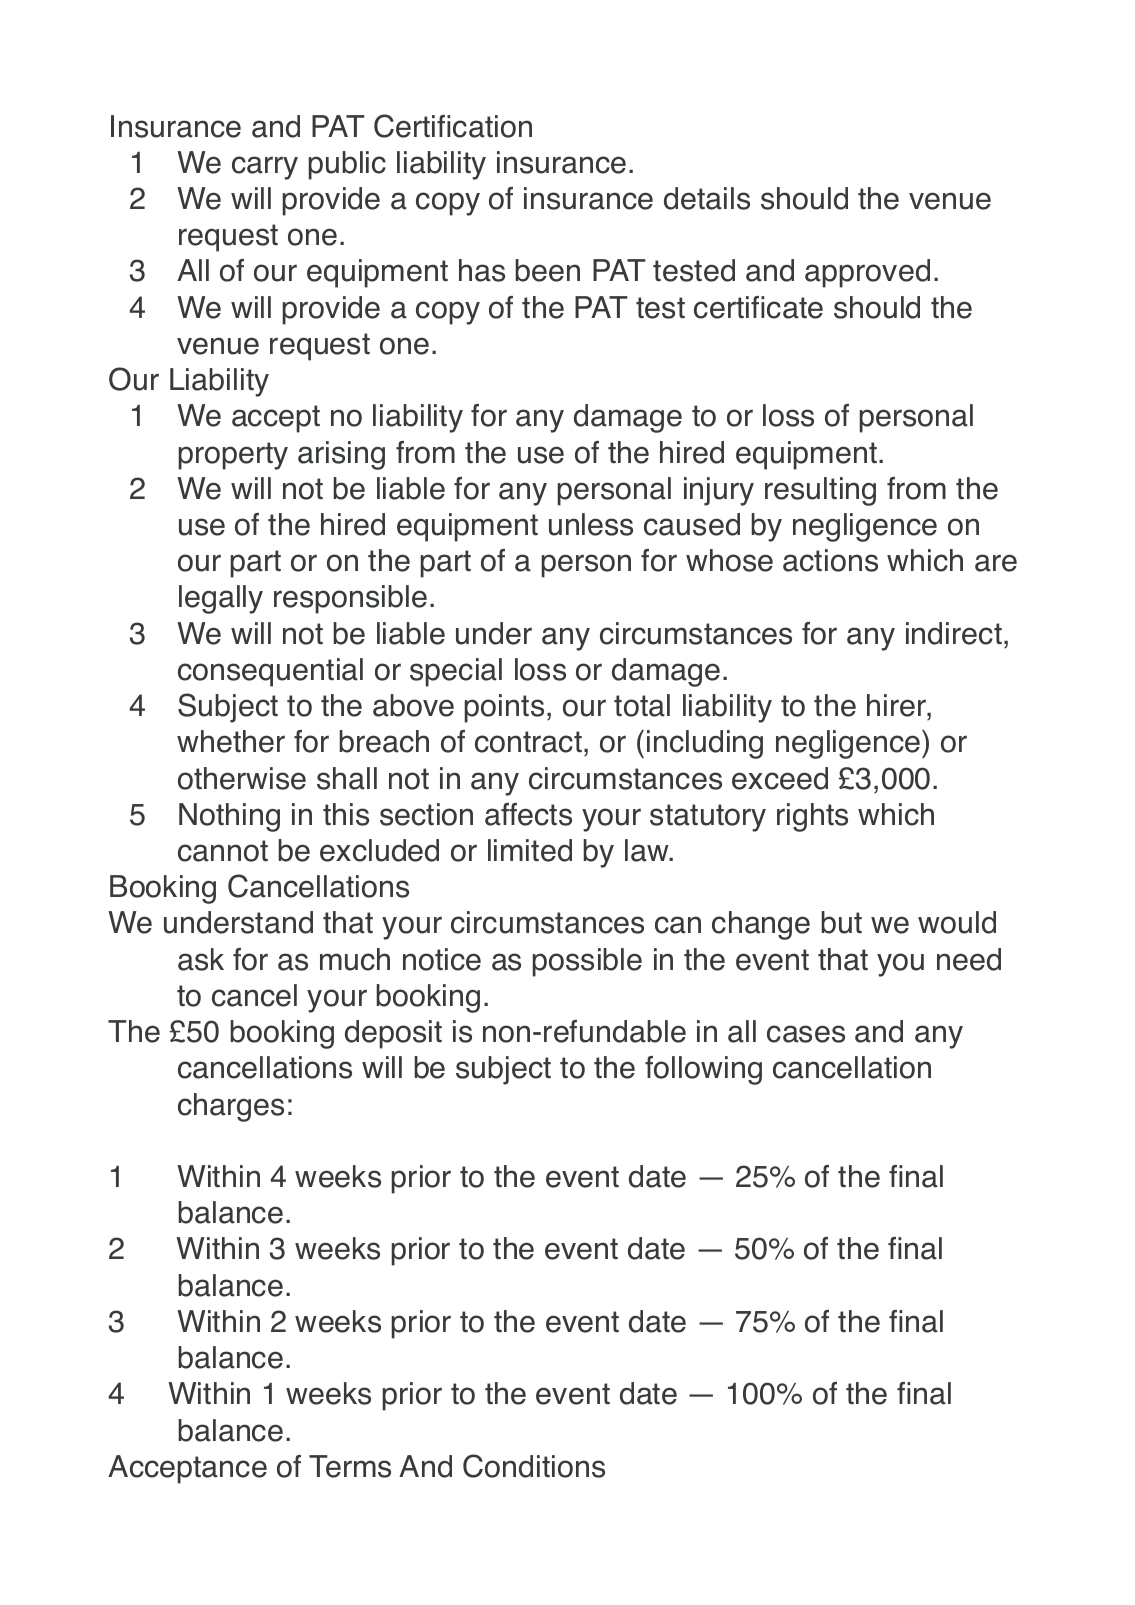 This page has width=1135, height=1605. What do you see at coordinates (528, 814) in the page?
I see `affects` at bounding box center [528, 814].
